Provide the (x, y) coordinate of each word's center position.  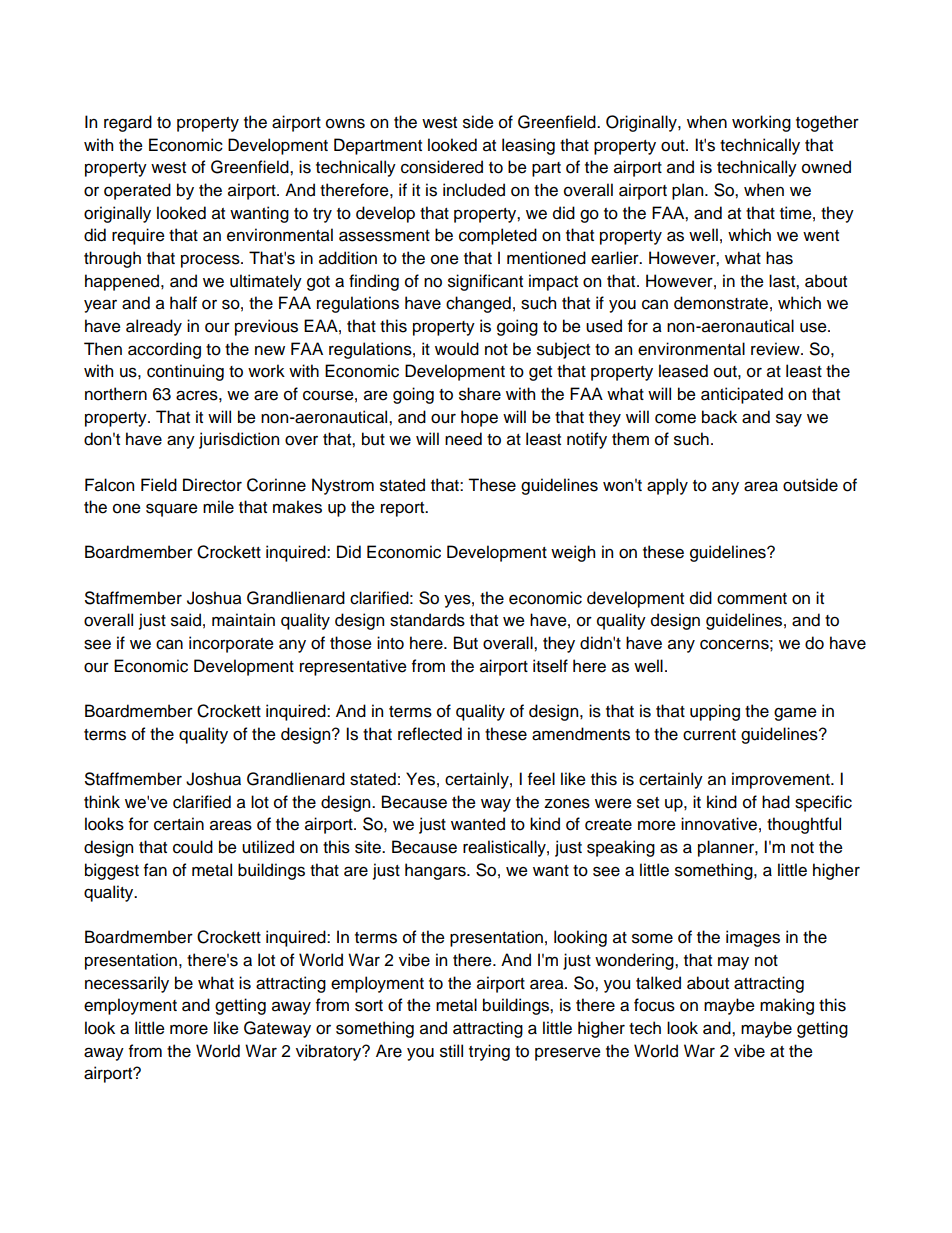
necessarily (127, 984)
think (102, 801)
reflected (430, 734)
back (719, 417)
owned (826, 167)
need (463, 439)
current (709, 735)
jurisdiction (239, 440)
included (474, 190)
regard (128, 123)
